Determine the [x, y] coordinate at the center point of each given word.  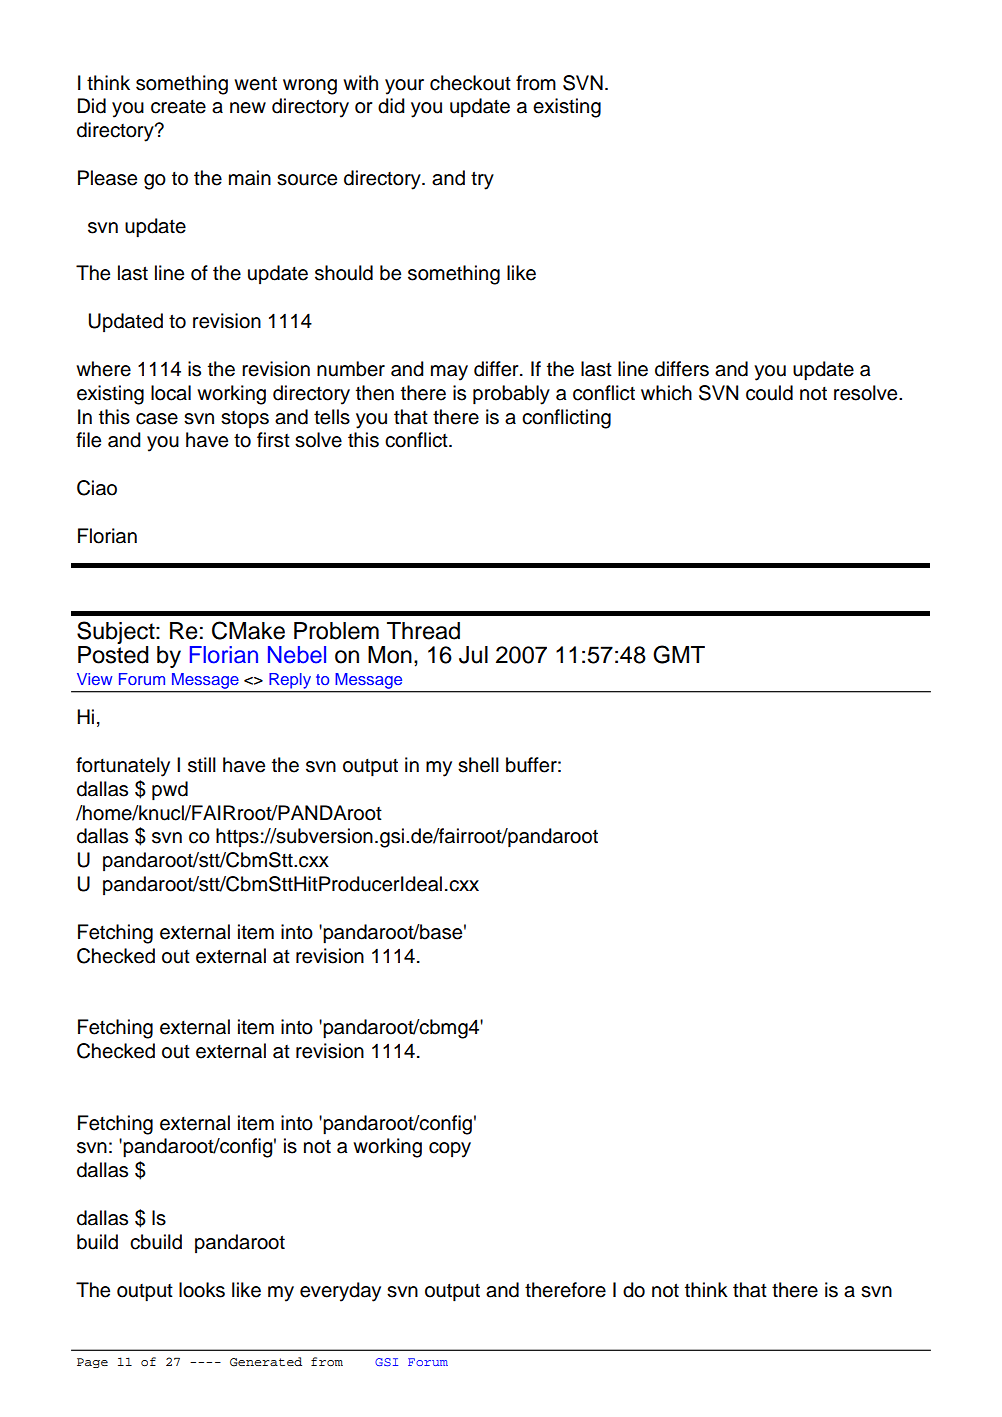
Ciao [97, 488]
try [482, 180]
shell [478, 765]
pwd [170, 791]
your [404, 87]
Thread [423, 631]
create [178, 107]
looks [202, 1290]
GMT [679, 654]
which [666, 393]
